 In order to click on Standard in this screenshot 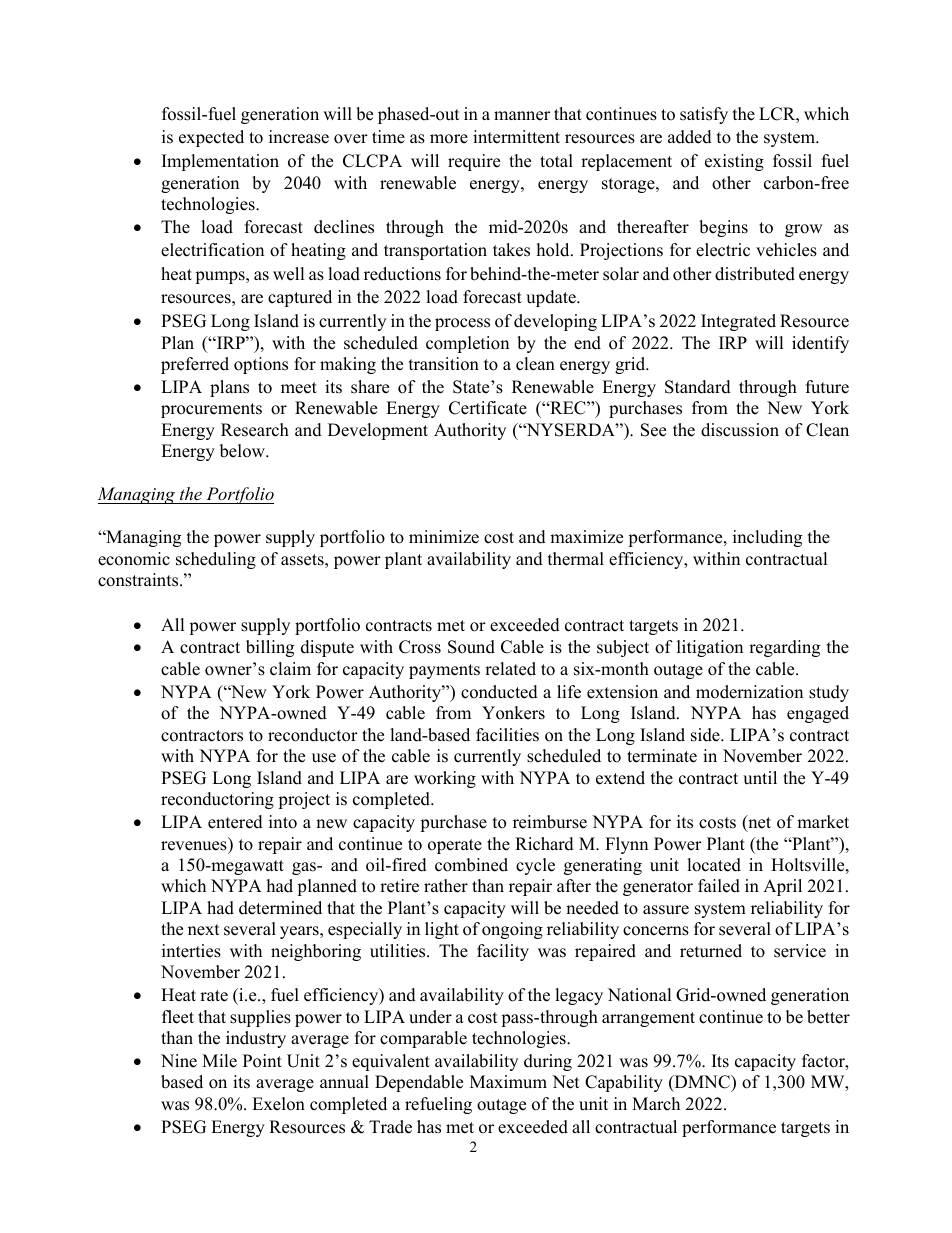, I will do `click(698, 387)`.
